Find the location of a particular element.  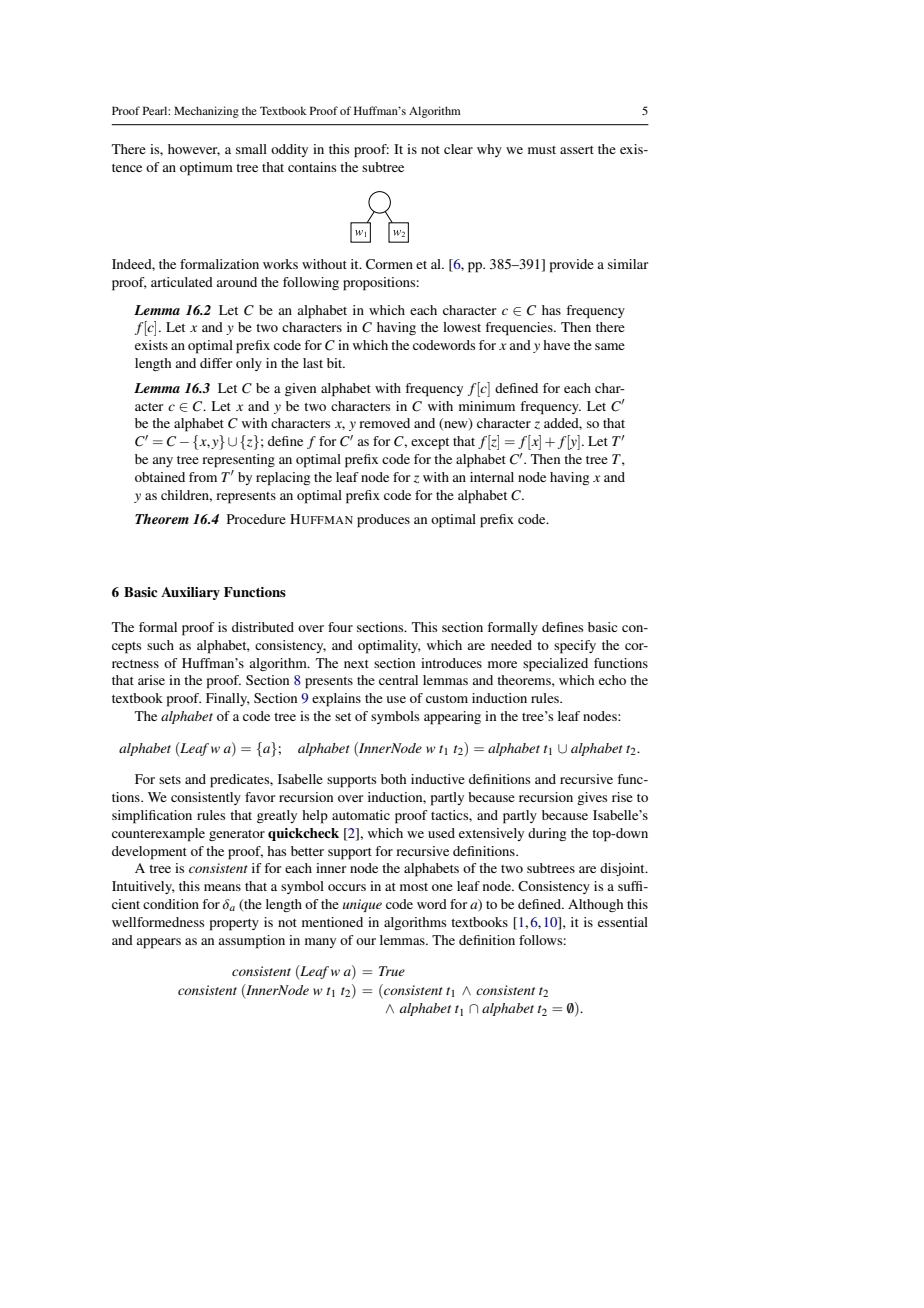

property is located at coordinates (234, 925).
